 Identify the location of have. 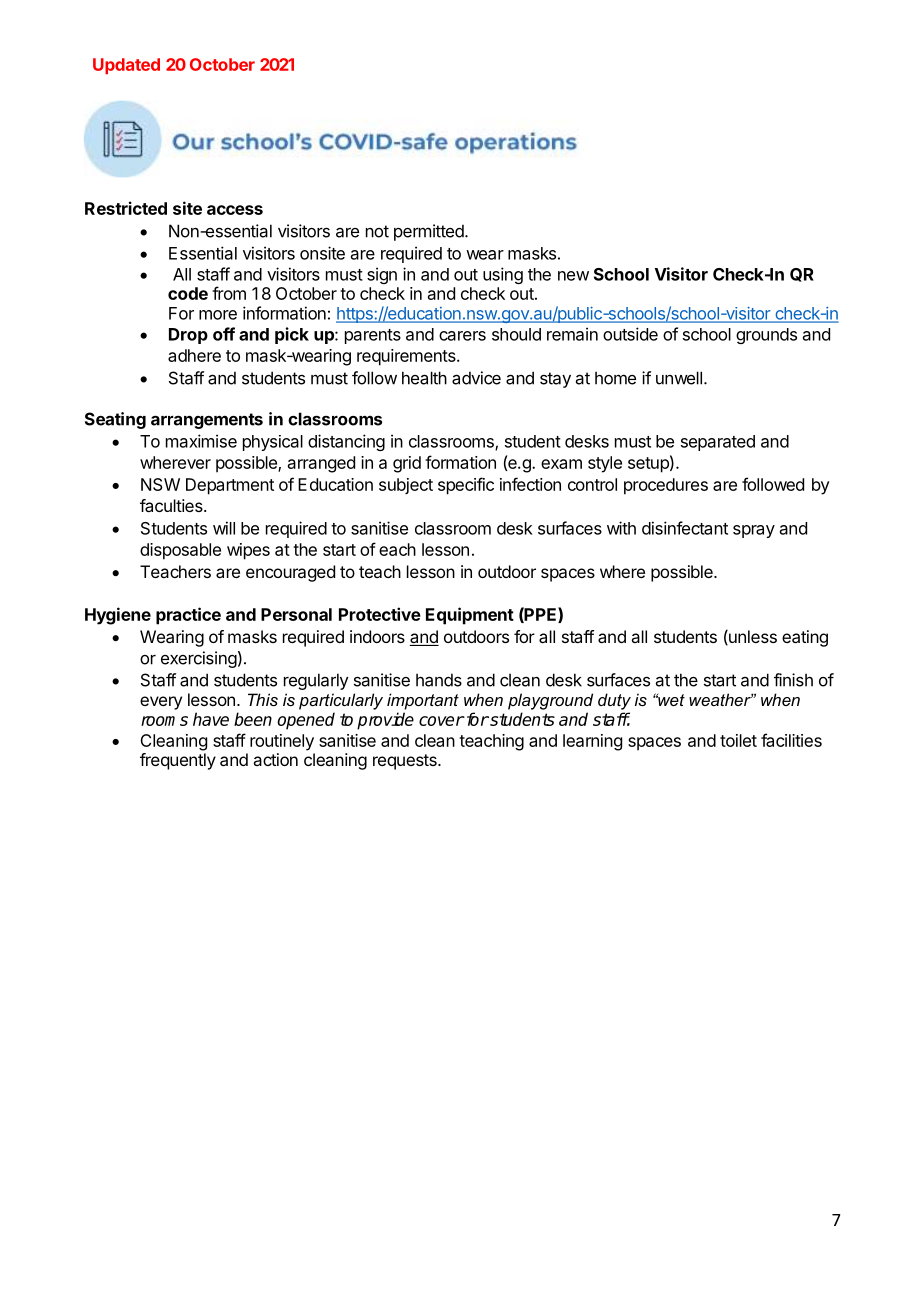
(211, 719).
